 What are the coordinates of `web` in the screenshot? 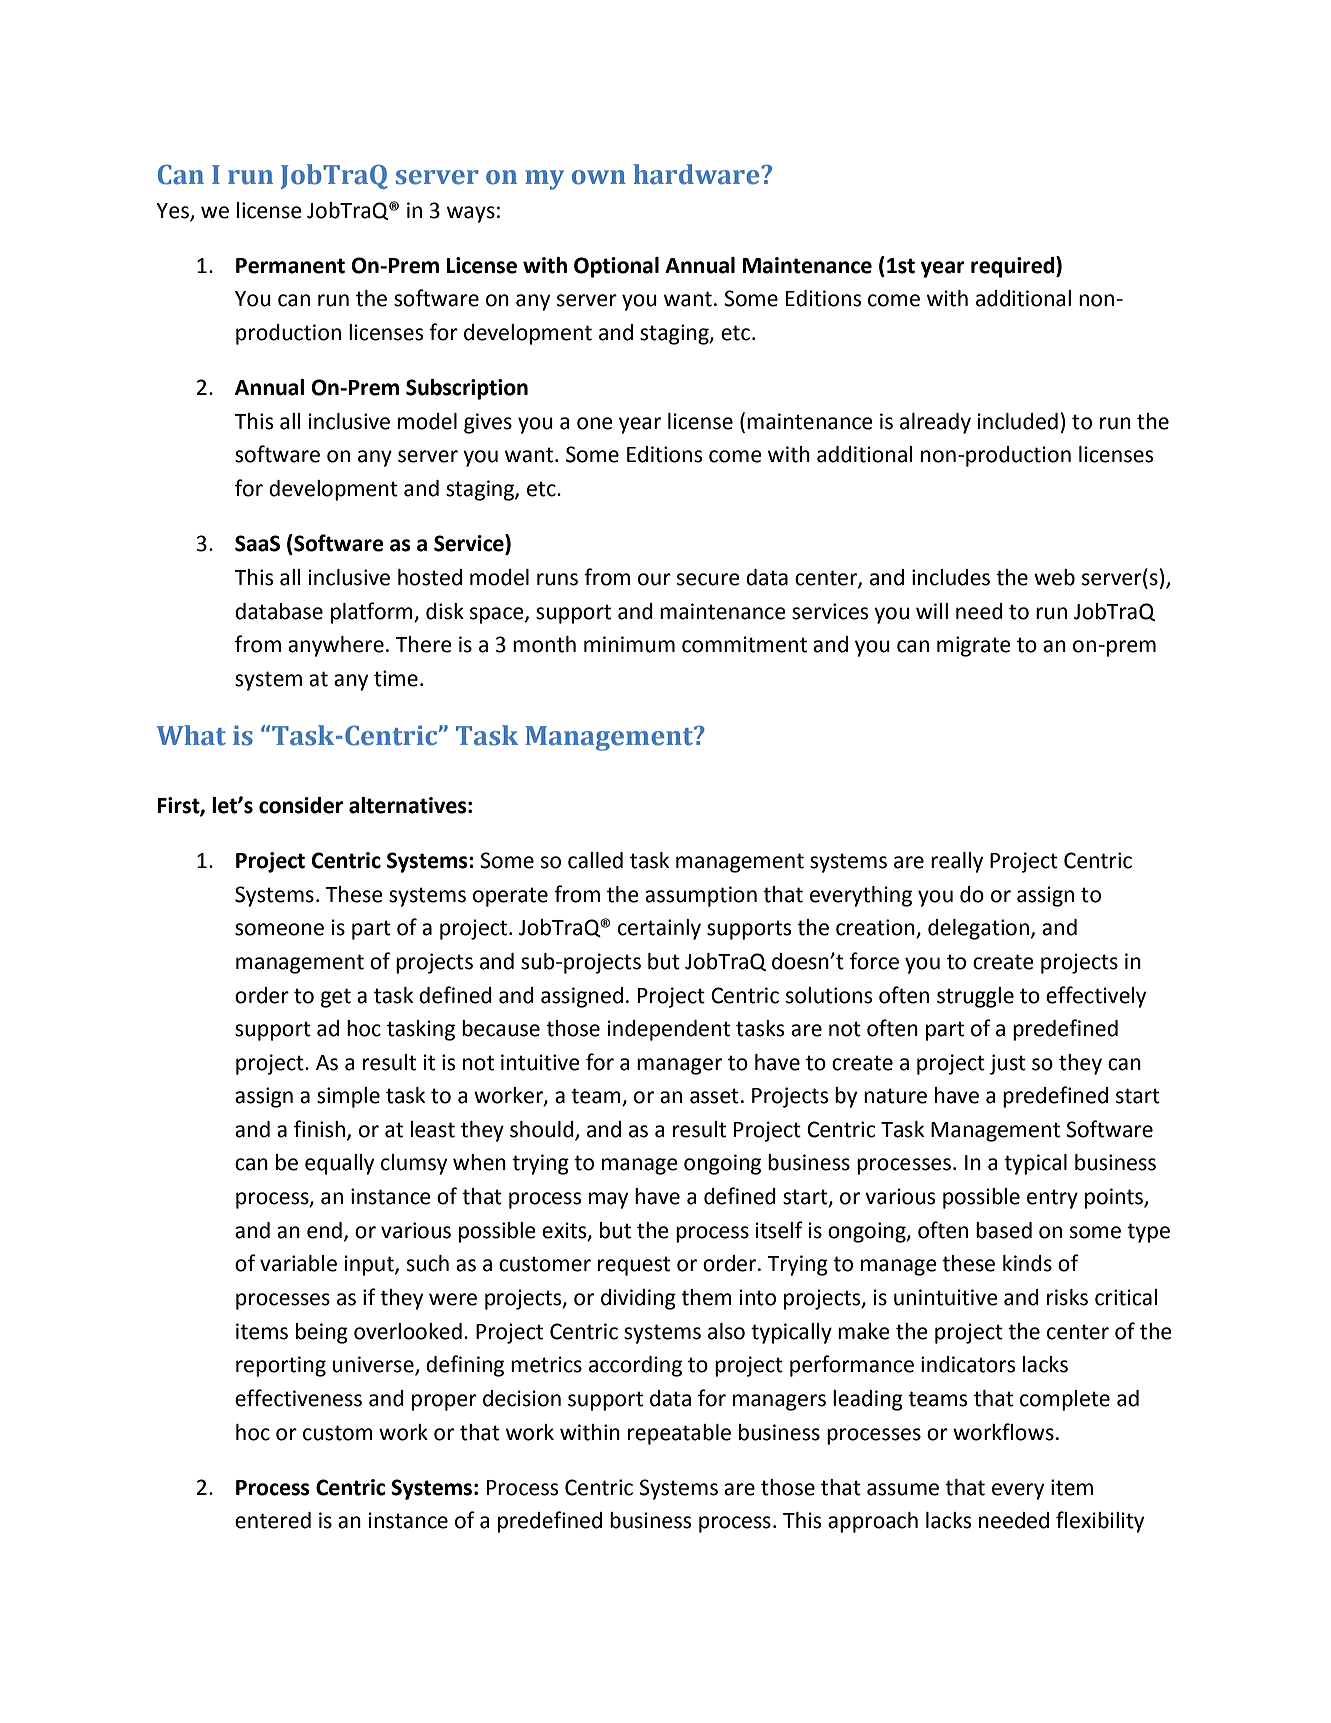 It's located at (1054, 577).
